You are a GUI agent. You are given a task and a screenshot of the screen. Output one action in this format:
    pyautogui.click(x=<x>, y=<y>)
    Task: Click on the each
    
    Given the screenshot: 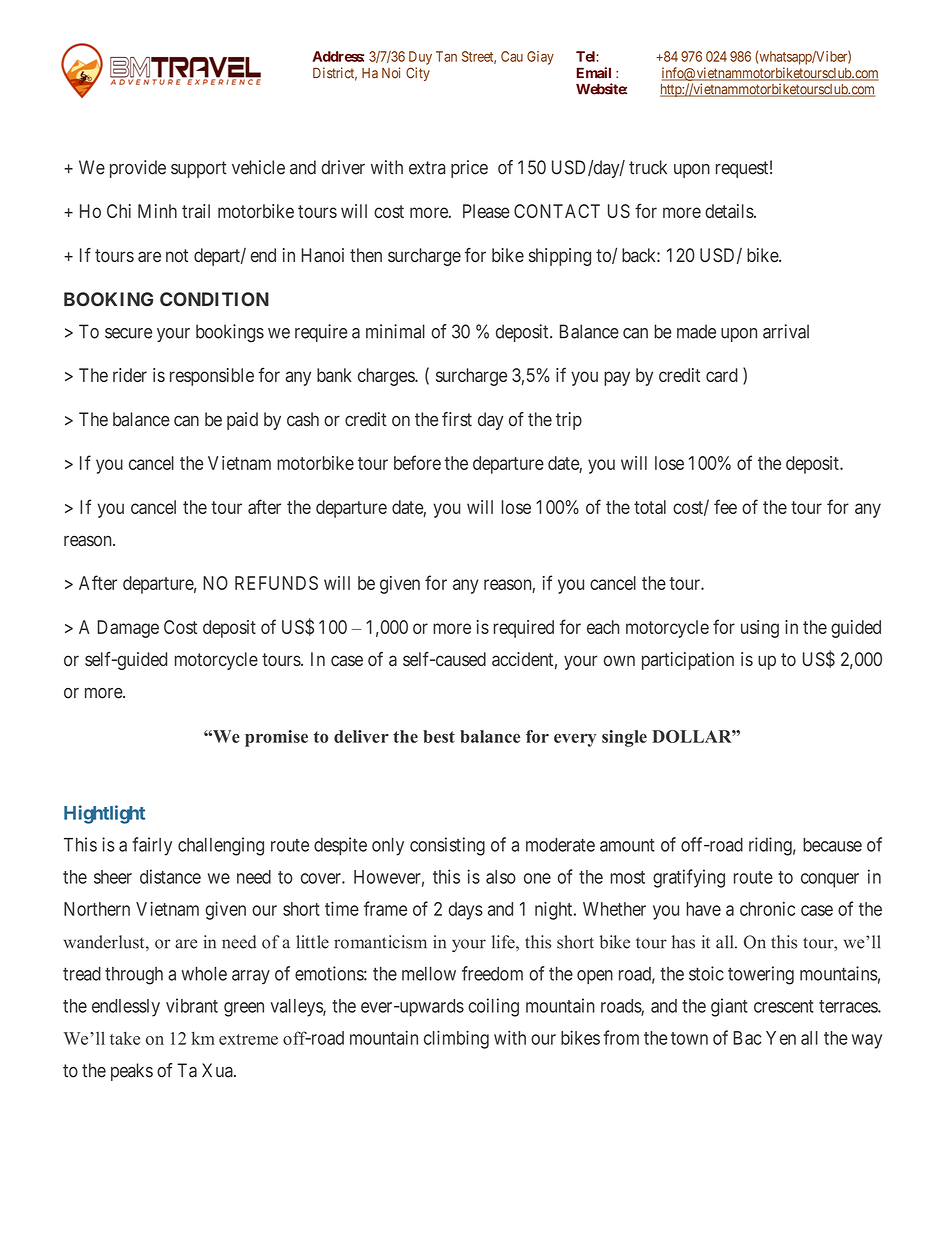 What is the action you would take?
    pyautogui.click(x=603, y=627)
